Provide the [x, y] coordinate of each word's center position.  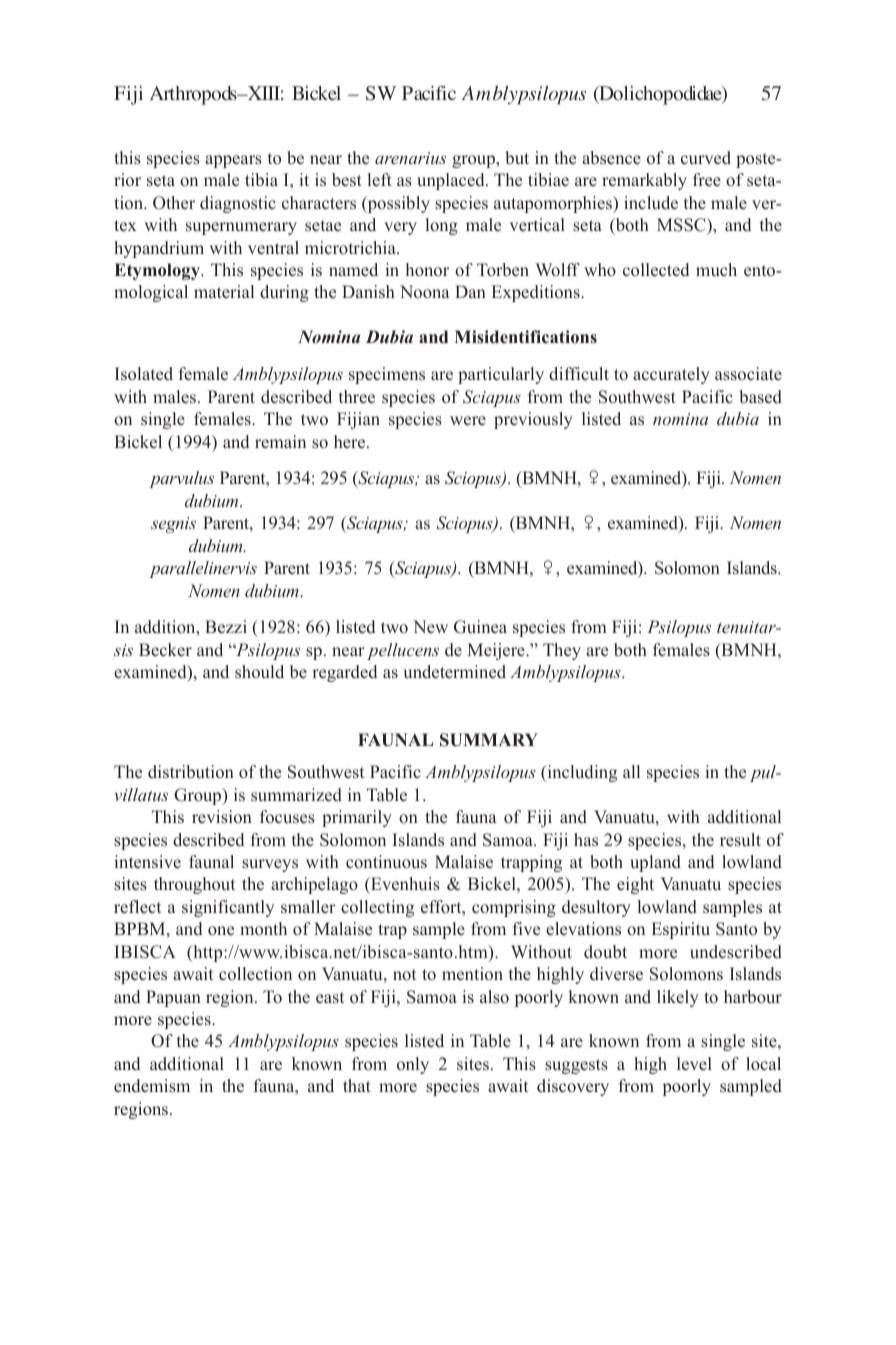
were [468, 421]
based [760, 397]
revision [222, 817]
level [694, 1064]
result [740, 840]
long [442, 226]
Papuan [173, 998]
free [707, 180]
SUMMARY [489, 740]
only [413, 1065]
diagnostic [238, 204]
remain [280, 442]
